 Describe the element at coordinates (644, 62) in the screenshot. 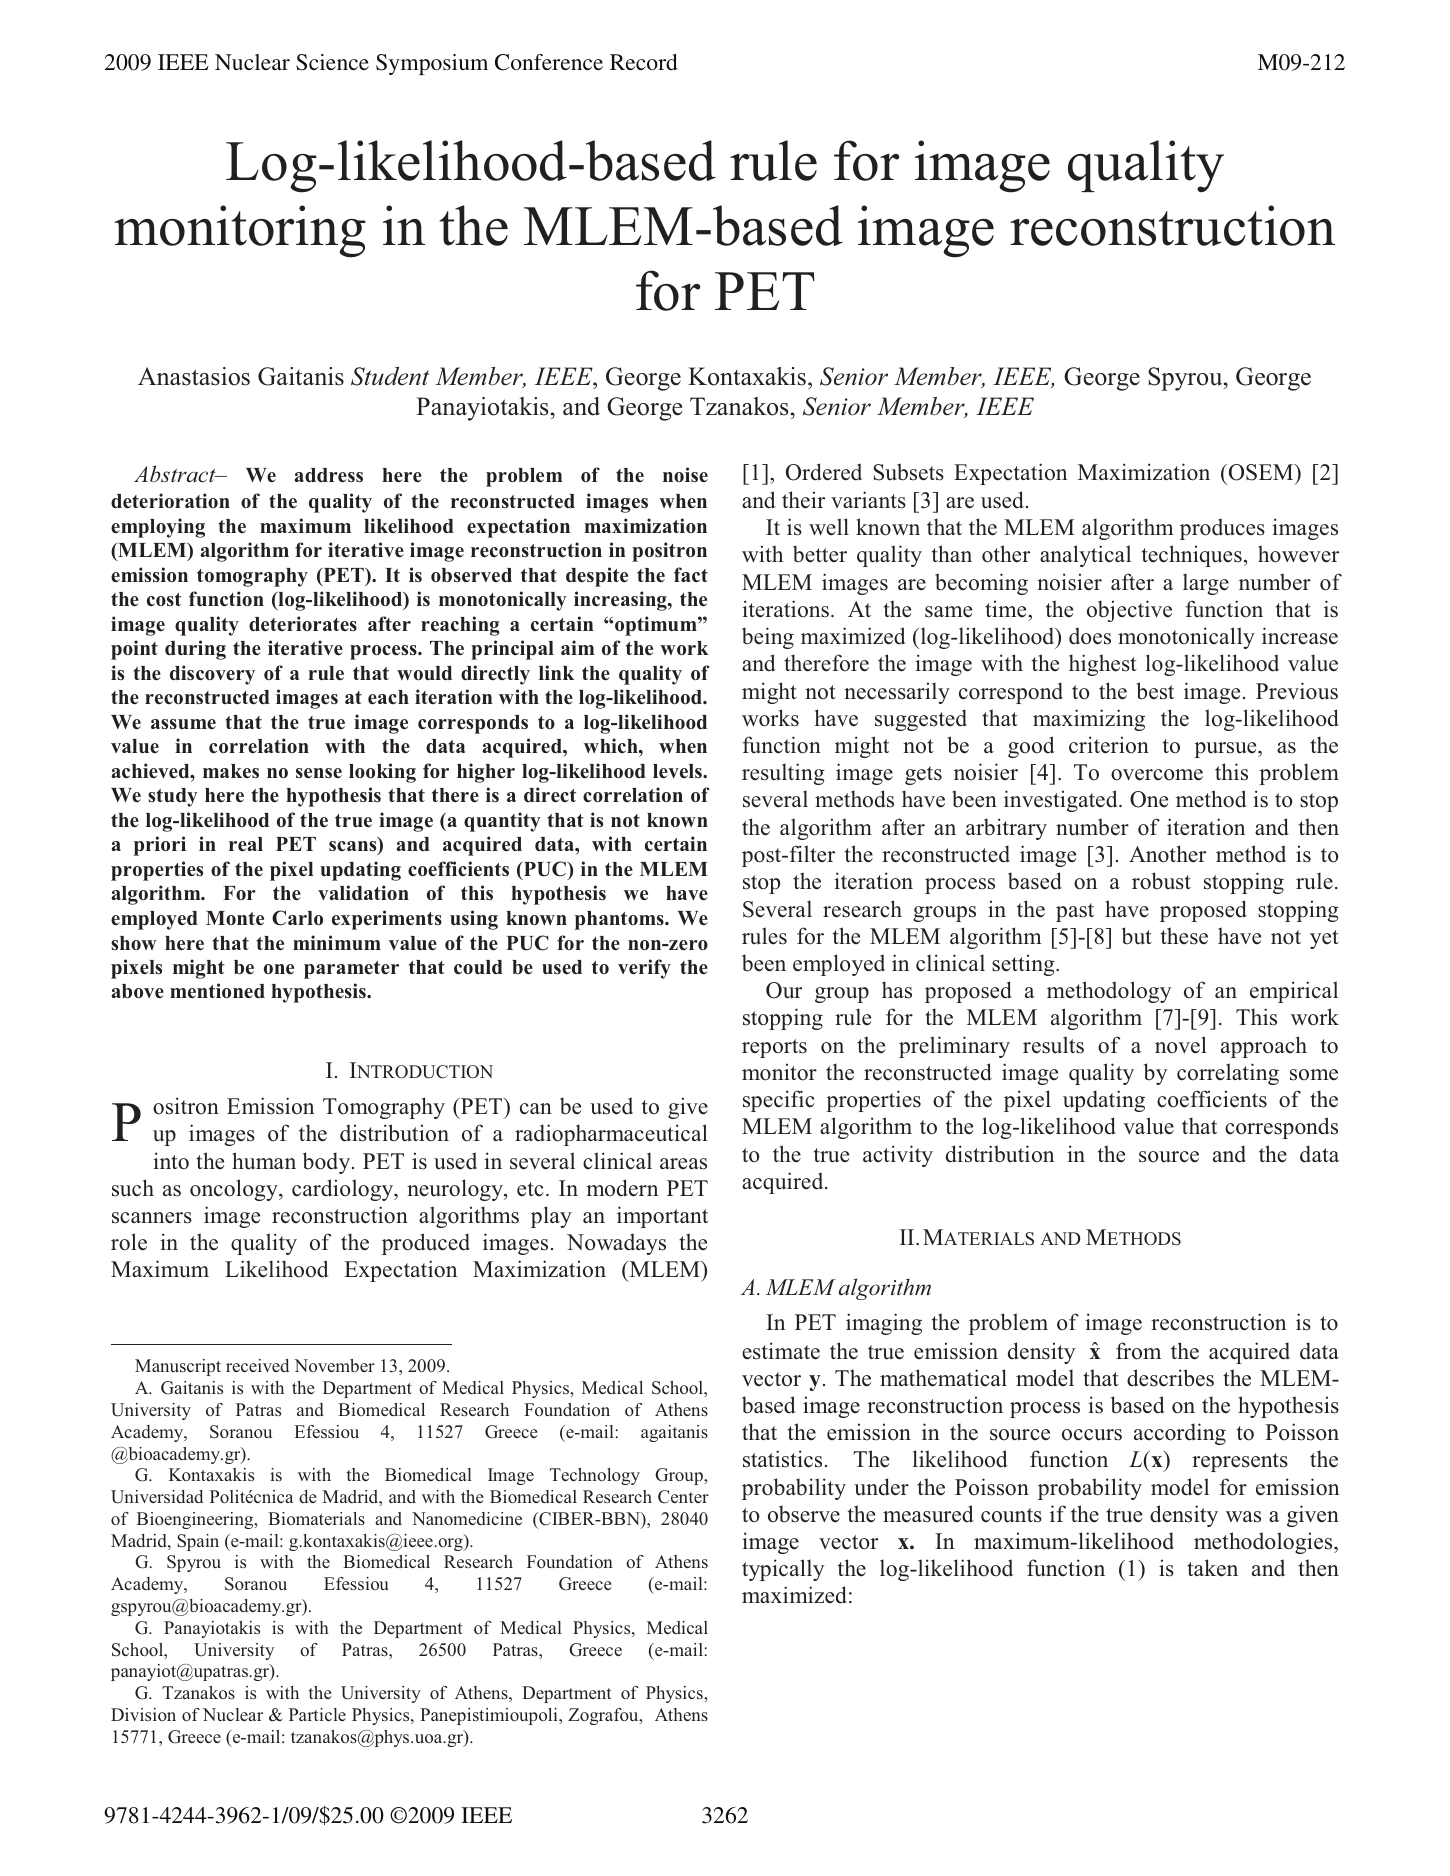

I see `Record` at that location.
